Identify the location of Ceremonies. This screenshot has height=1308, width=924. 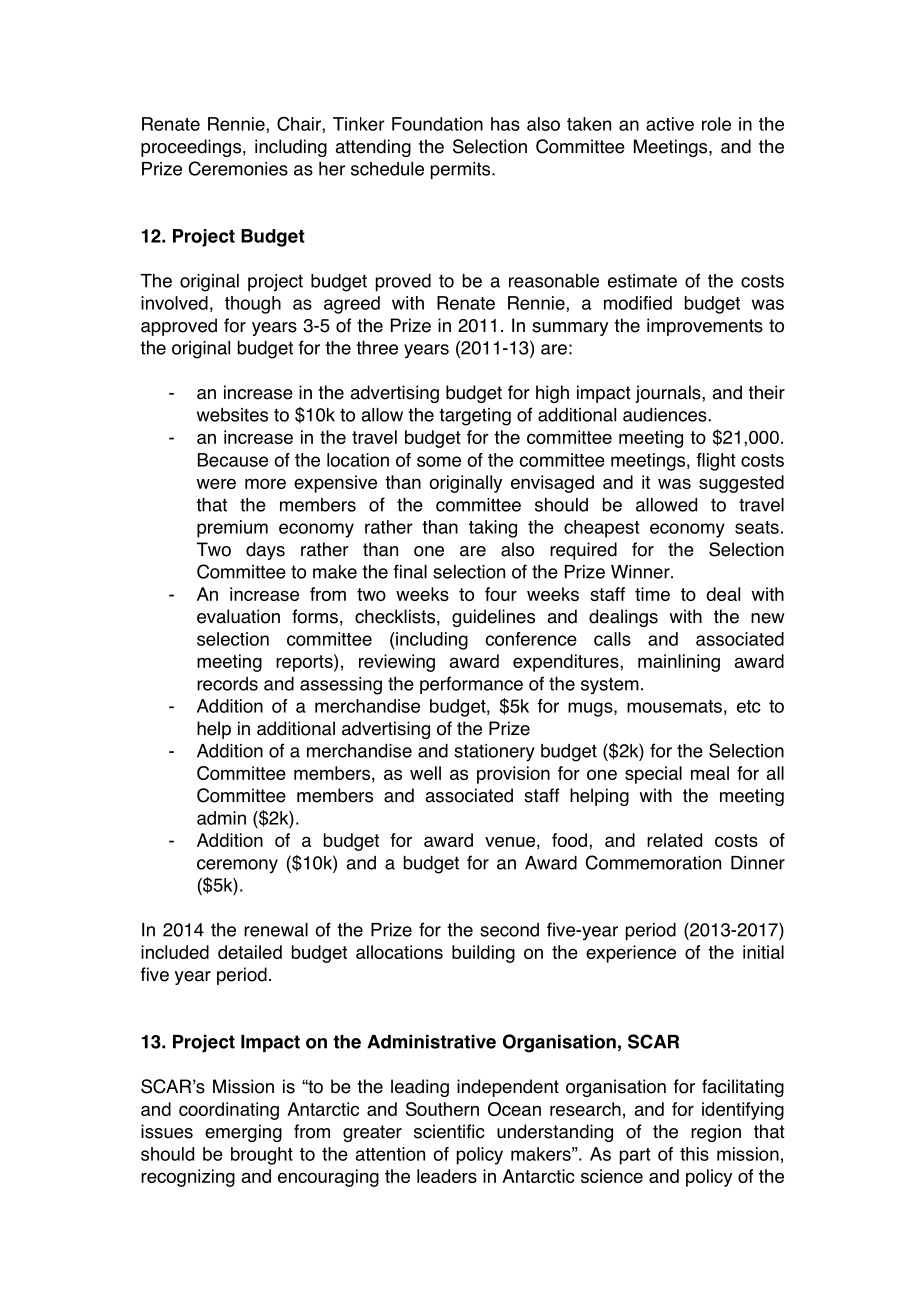
(238, 168).
